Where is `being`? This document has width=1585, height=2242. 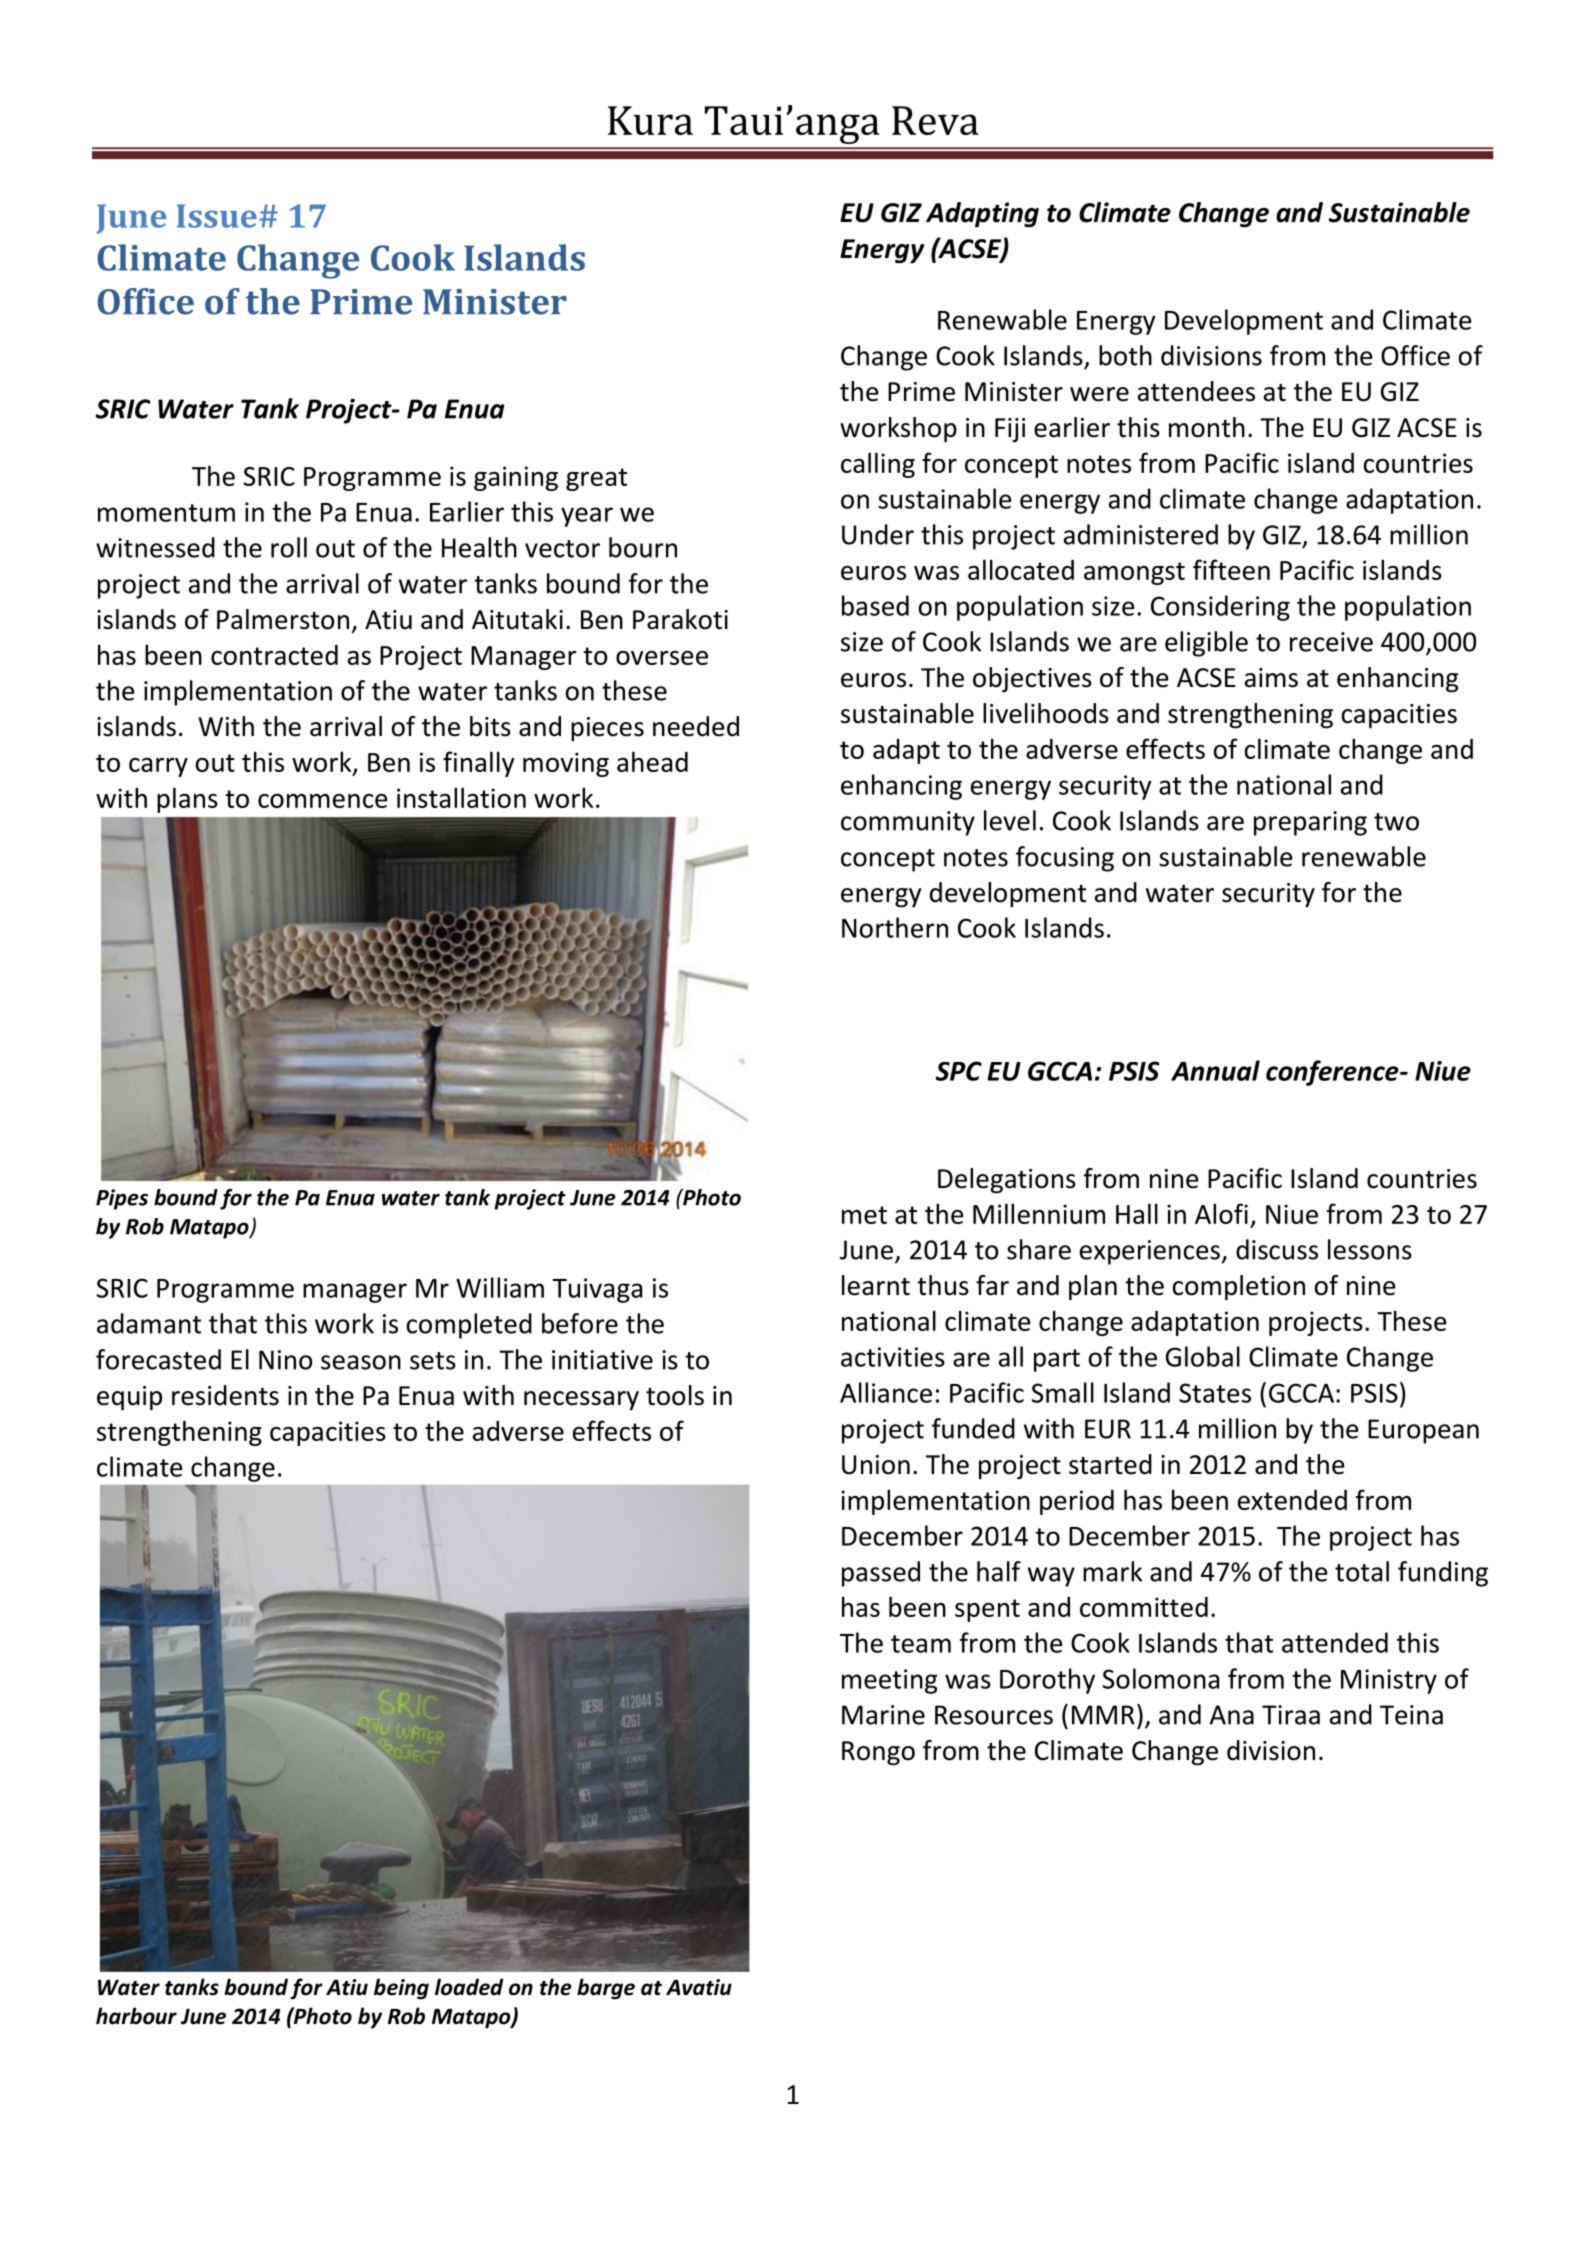
being is located at coordinates (401, 1989).
